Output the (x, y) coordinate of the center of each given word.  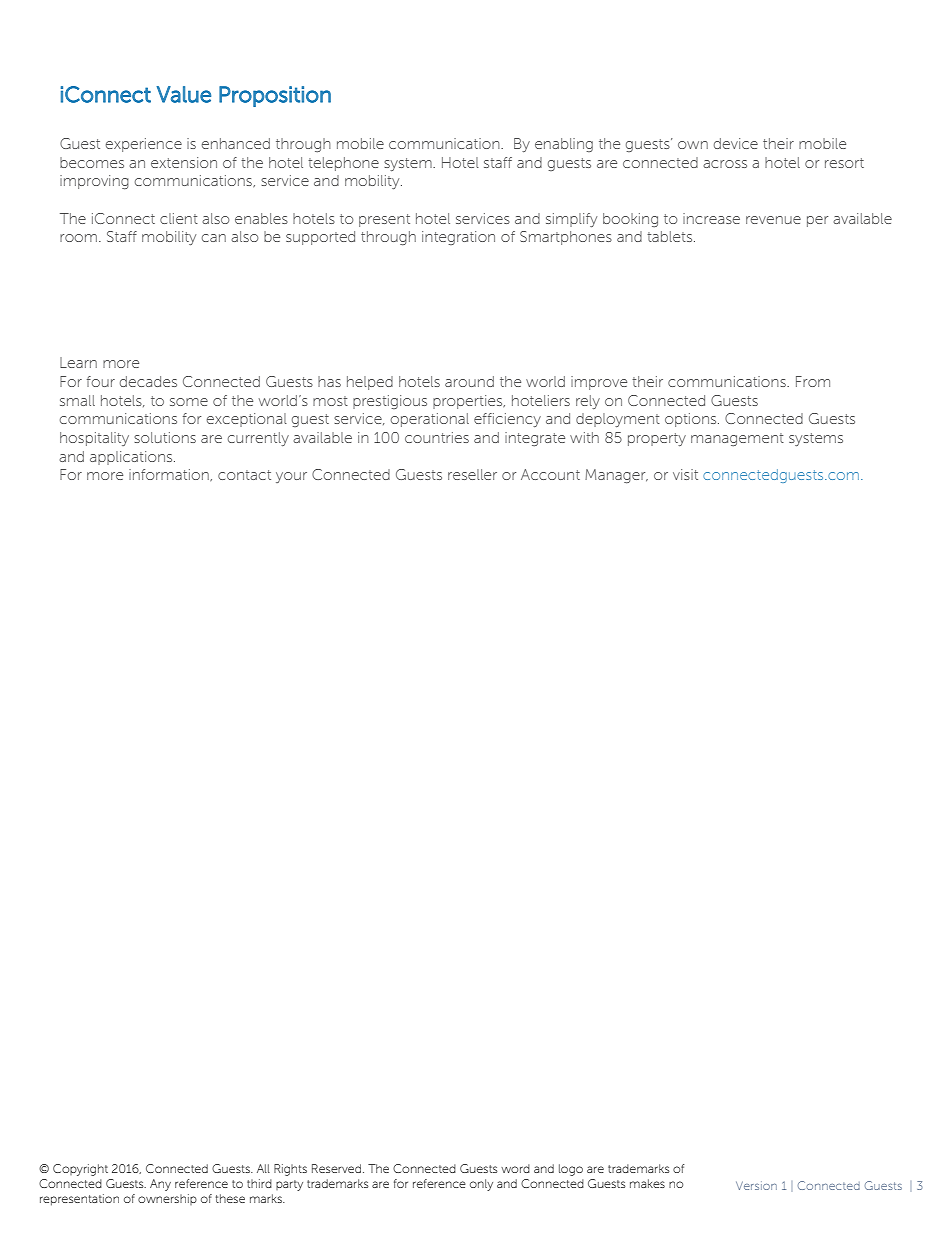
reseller (472, 474)
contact (244, 475)
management (737, 439)
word (515, 1168)
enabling (564, 145)
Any (160, 1185)
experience (144, 145)
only (481, 1185)
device (736, 143)
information (170, 475)
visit (685, 474)
